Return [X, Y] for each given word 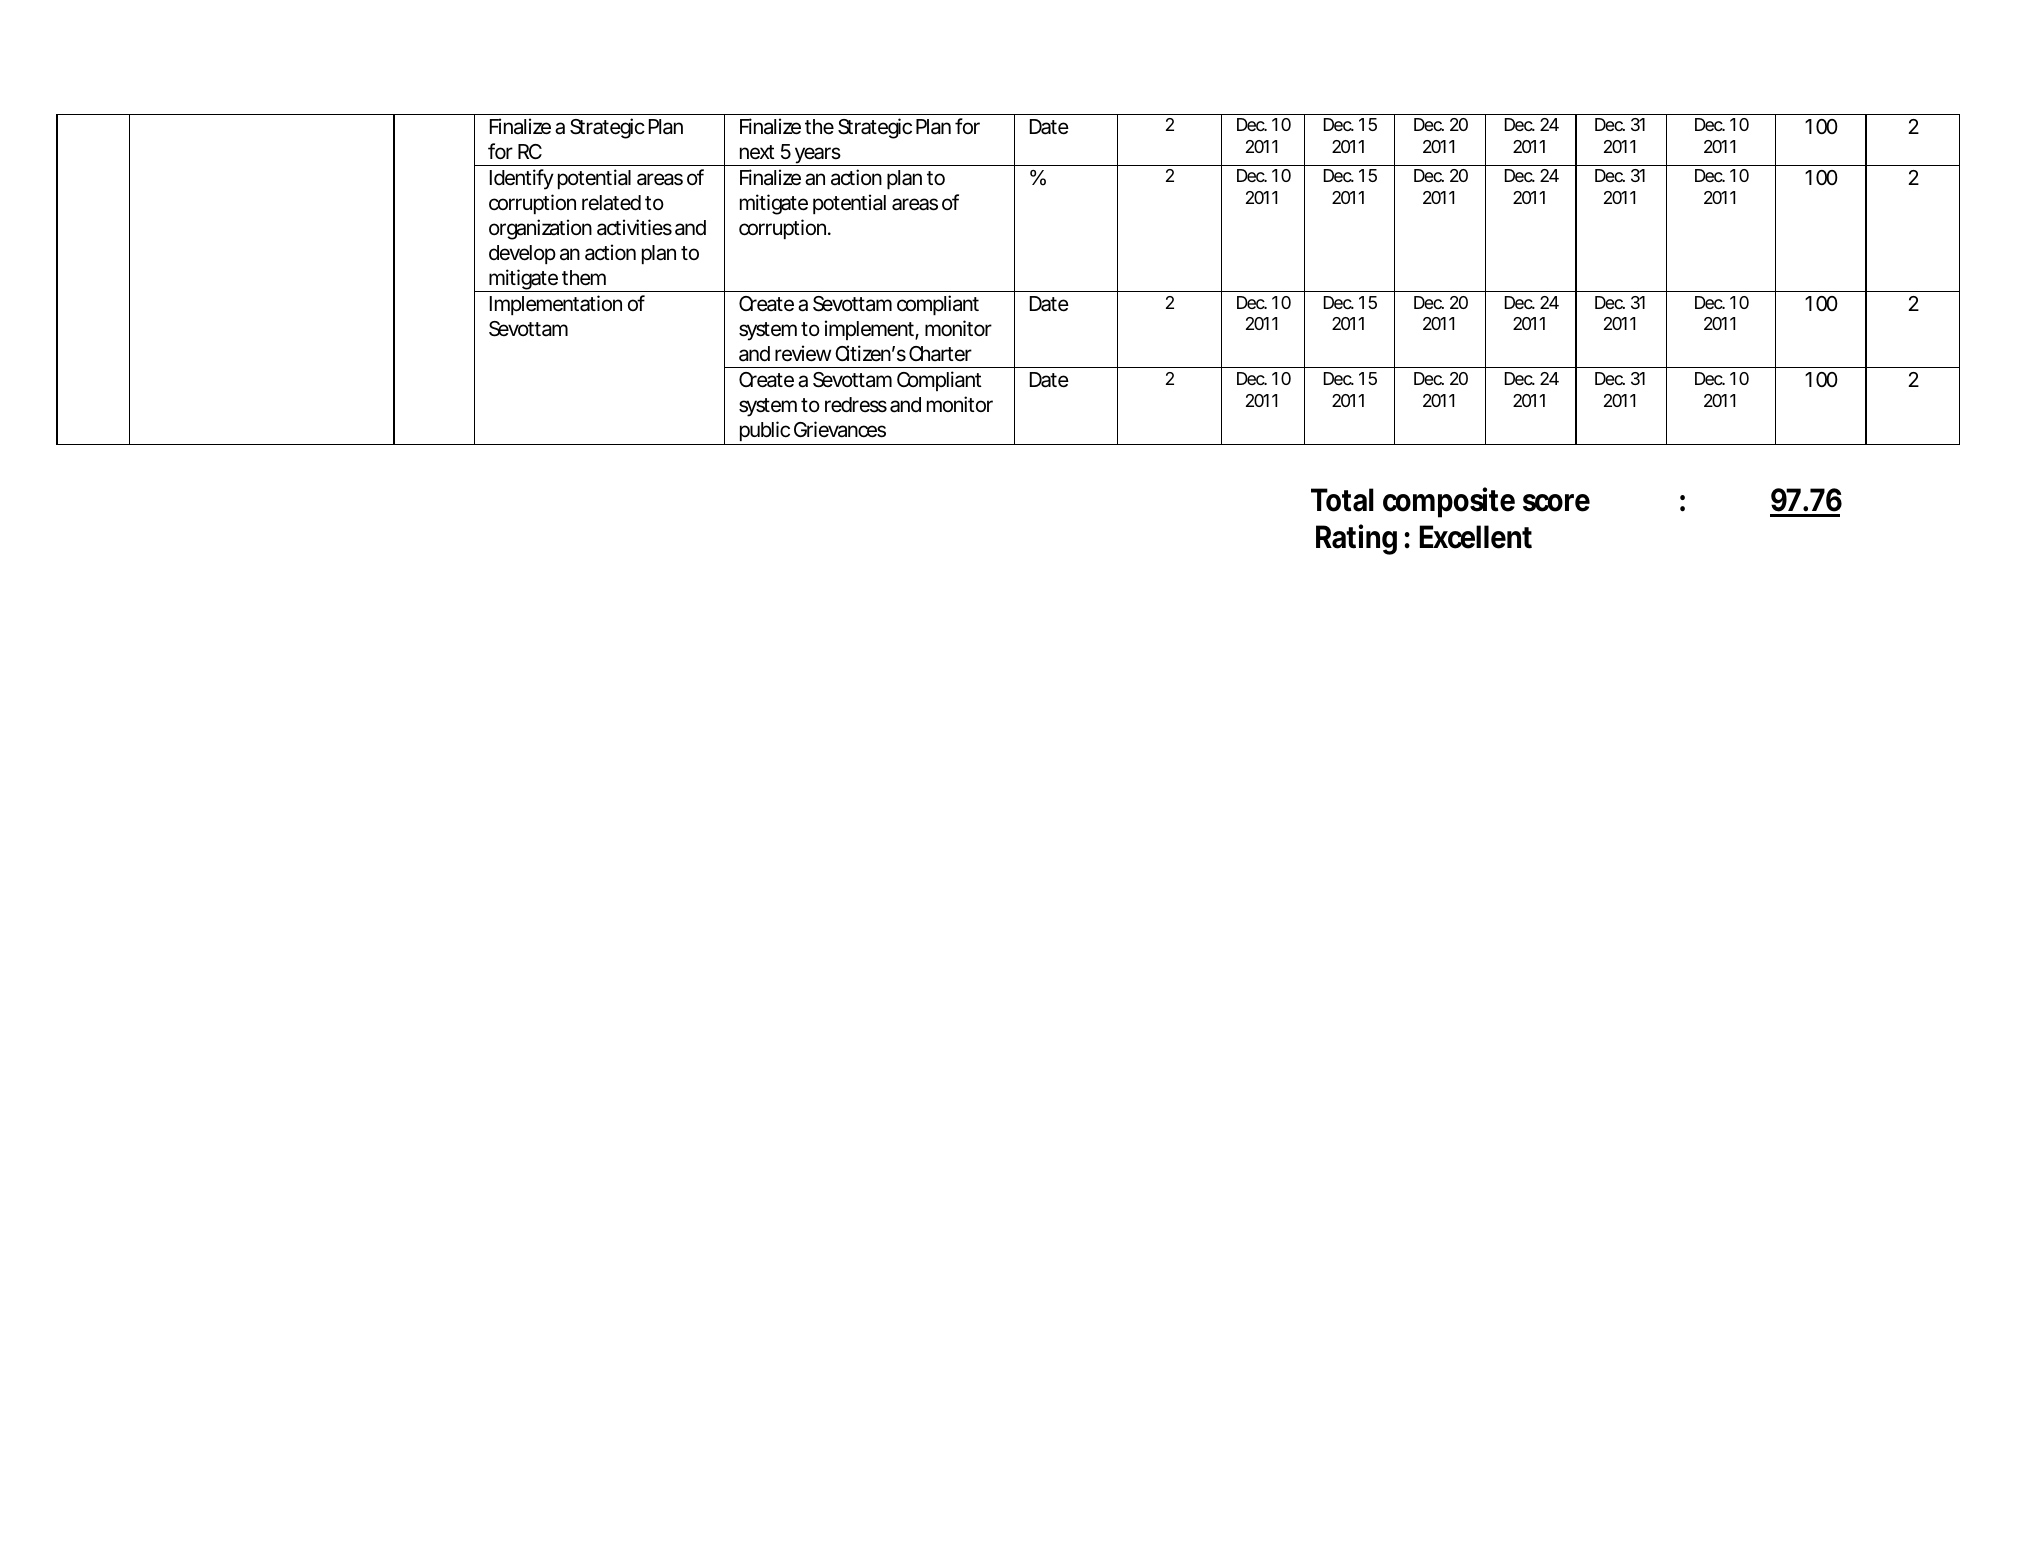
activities [634, 227]
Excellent [1476, 537]
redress [856, 405]
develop [522, 254]
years [818, 156]
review [803, 353]
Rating [1356, 539]
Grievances [840, 429]
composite [1449, 502]
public [765, 433]
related [611, 203]
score [1556, 503]
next [757, 152]
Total [1342, 500]
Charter [940, 354]
